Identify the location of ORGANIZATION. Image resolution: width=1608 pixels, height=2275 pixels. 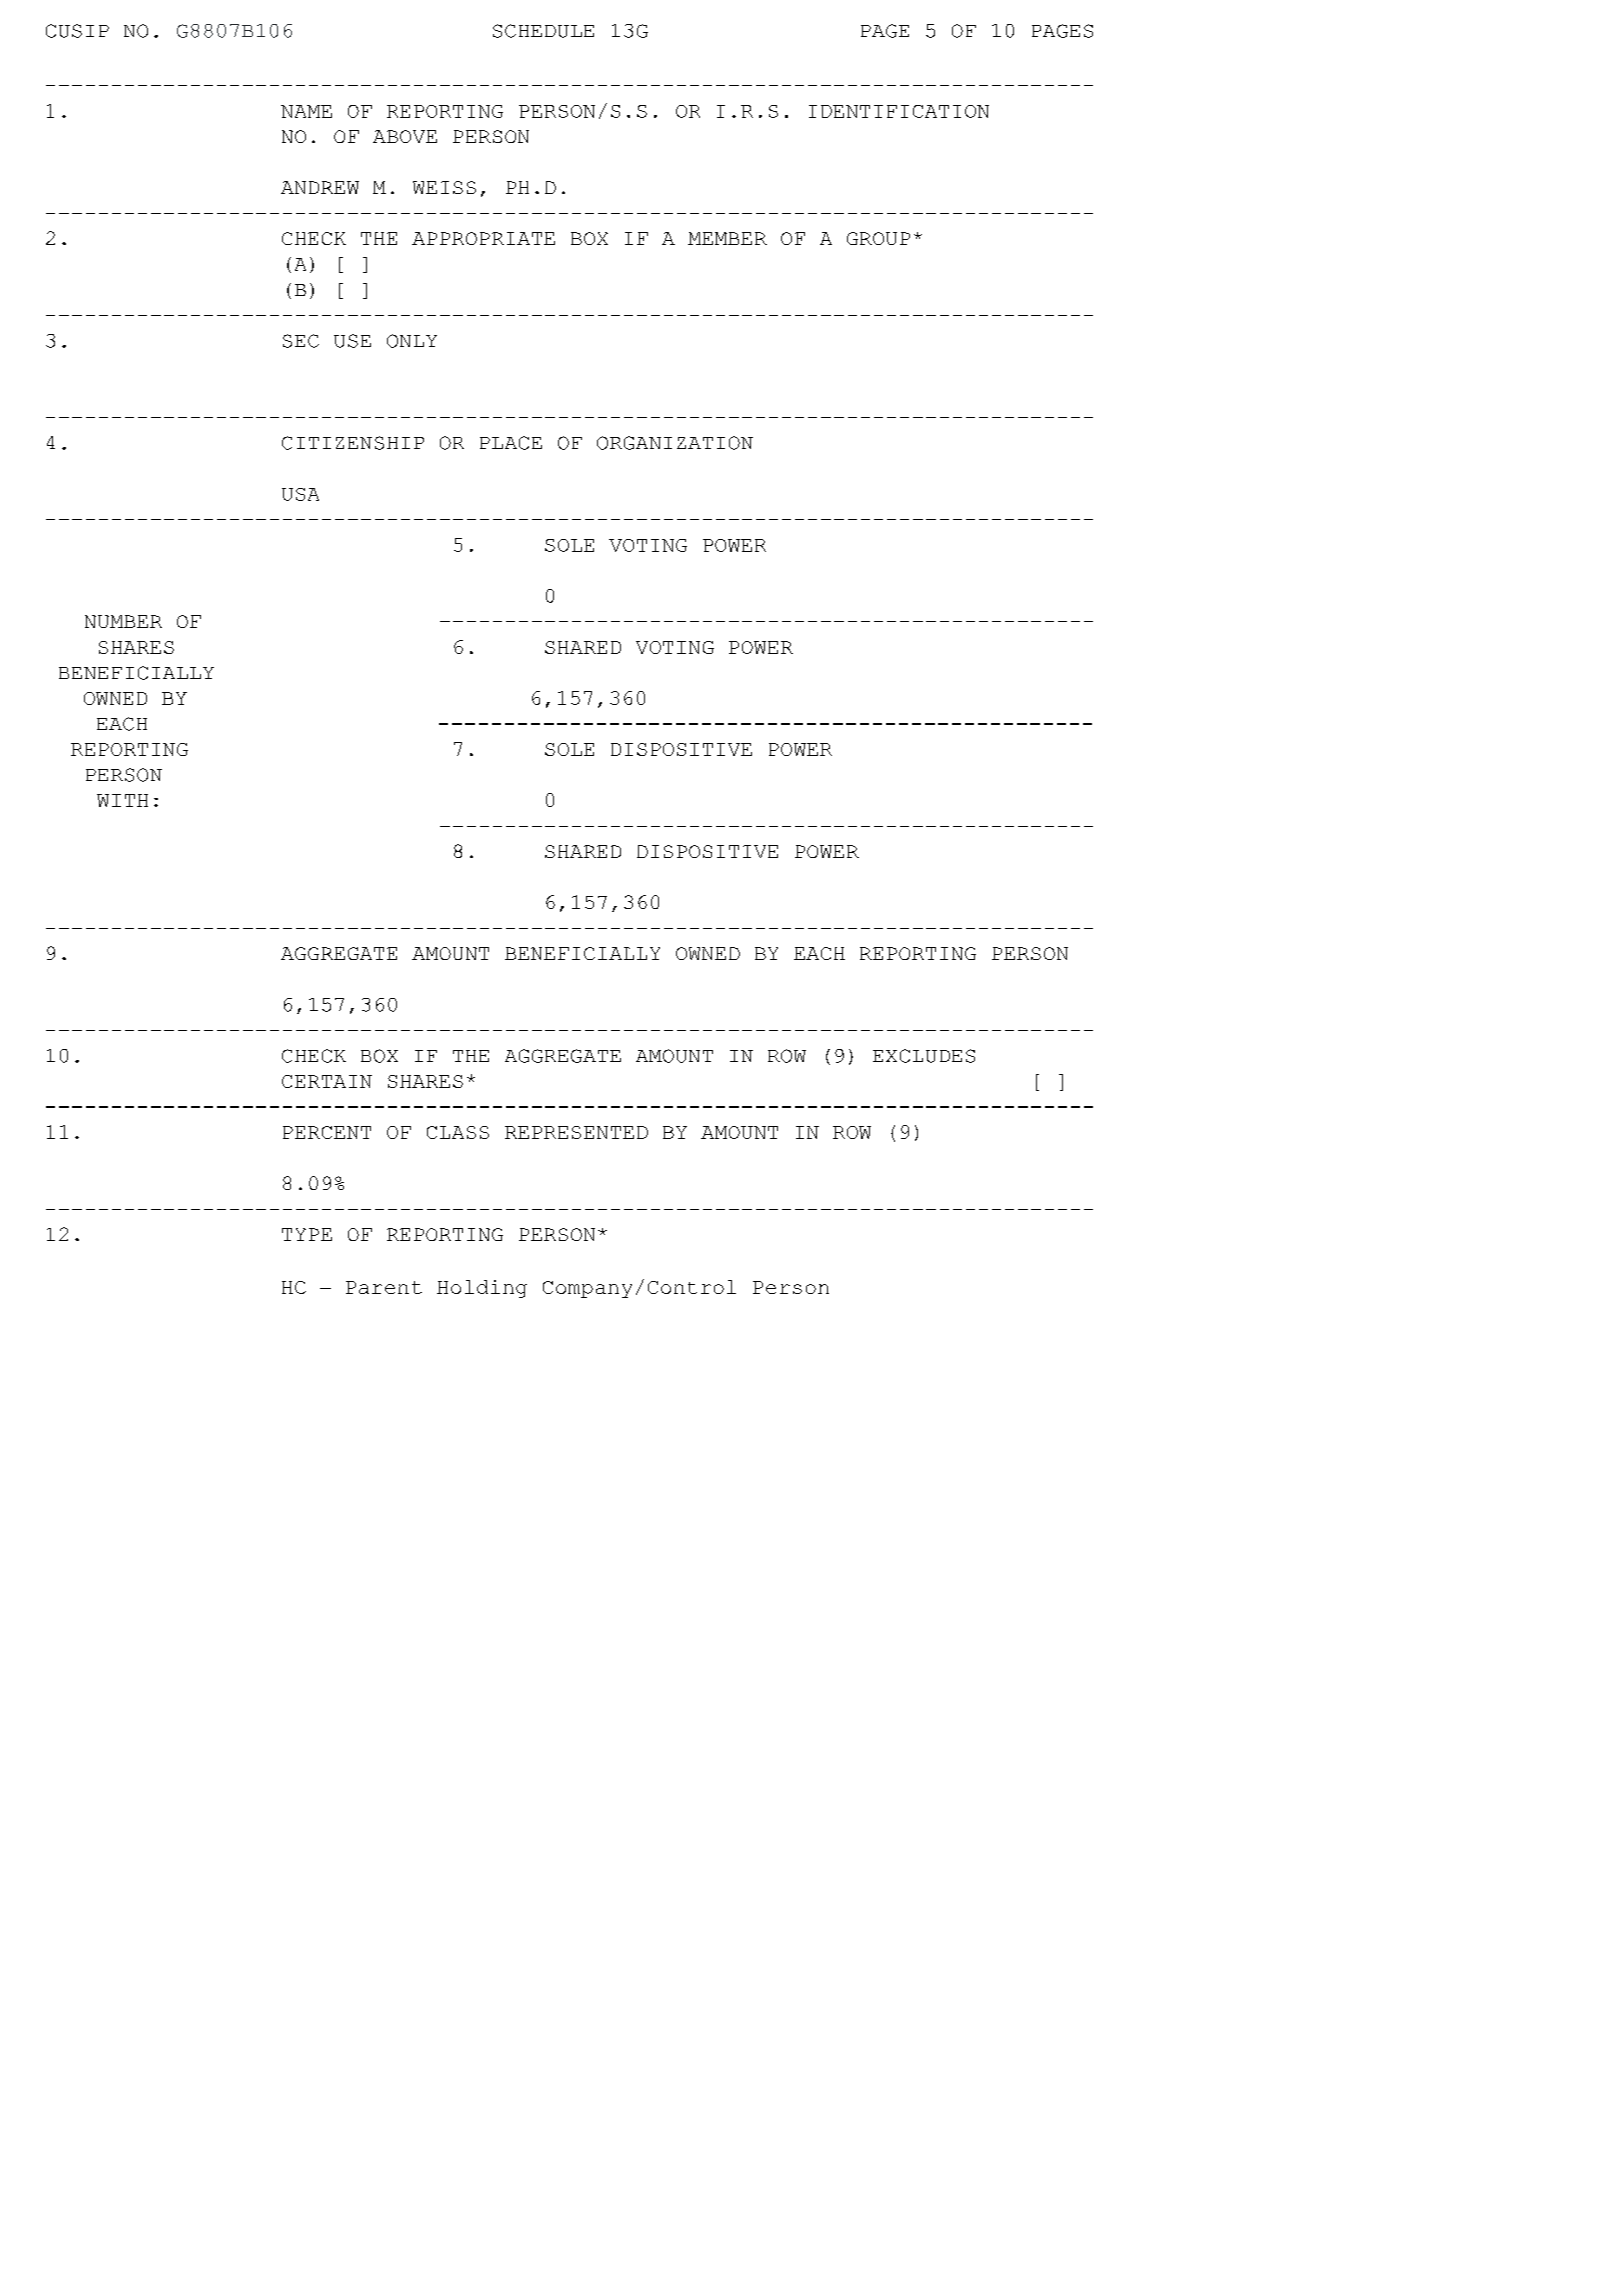
(675, 443).
